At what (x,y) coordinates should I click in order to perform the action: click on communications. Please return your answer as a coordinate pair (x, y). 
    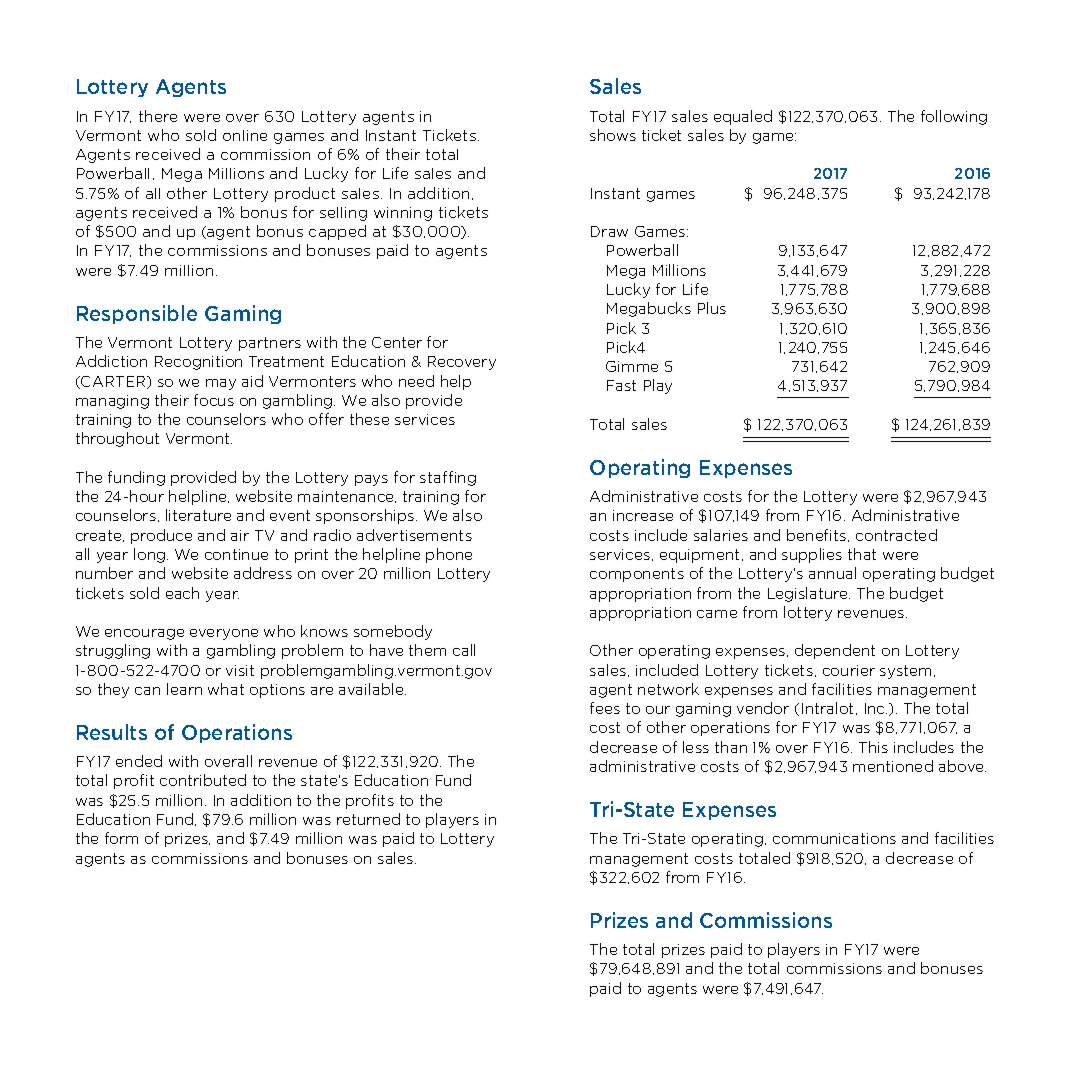
    Looking at the image, I should click on (834, 838).
